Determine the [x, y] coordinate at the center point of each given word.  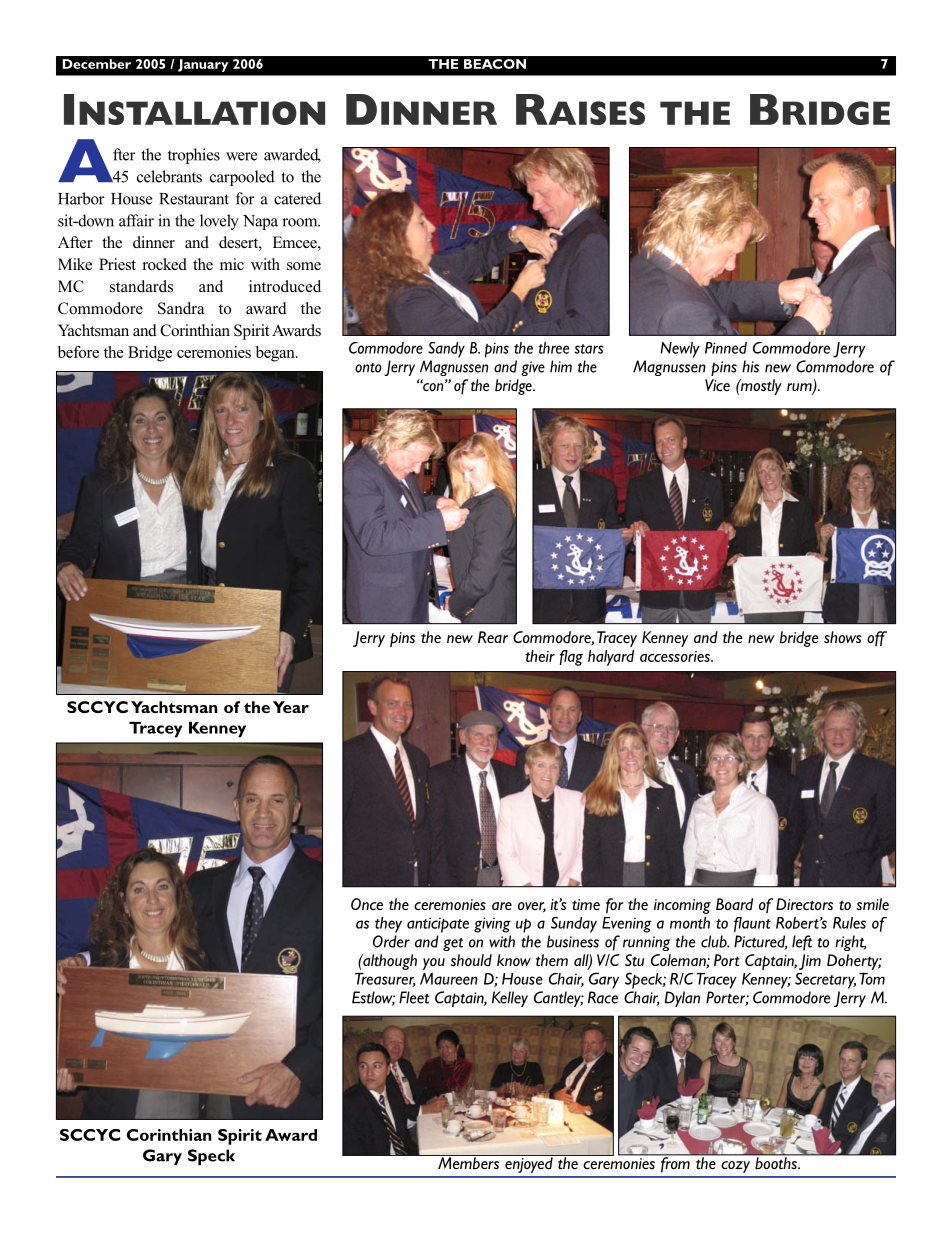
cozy [735, 1167]
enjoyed [529, 1164]
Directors [804, 904]
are [502, 906]
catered [297, 198]
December [97, 64]
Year [291, 707]
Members [469, 1162]
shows [843, 637]
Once [367, 904]
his [750, 366]
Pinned [726, 348]
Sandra [181, 308]
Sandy [446, 350]
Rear [493, 637]
